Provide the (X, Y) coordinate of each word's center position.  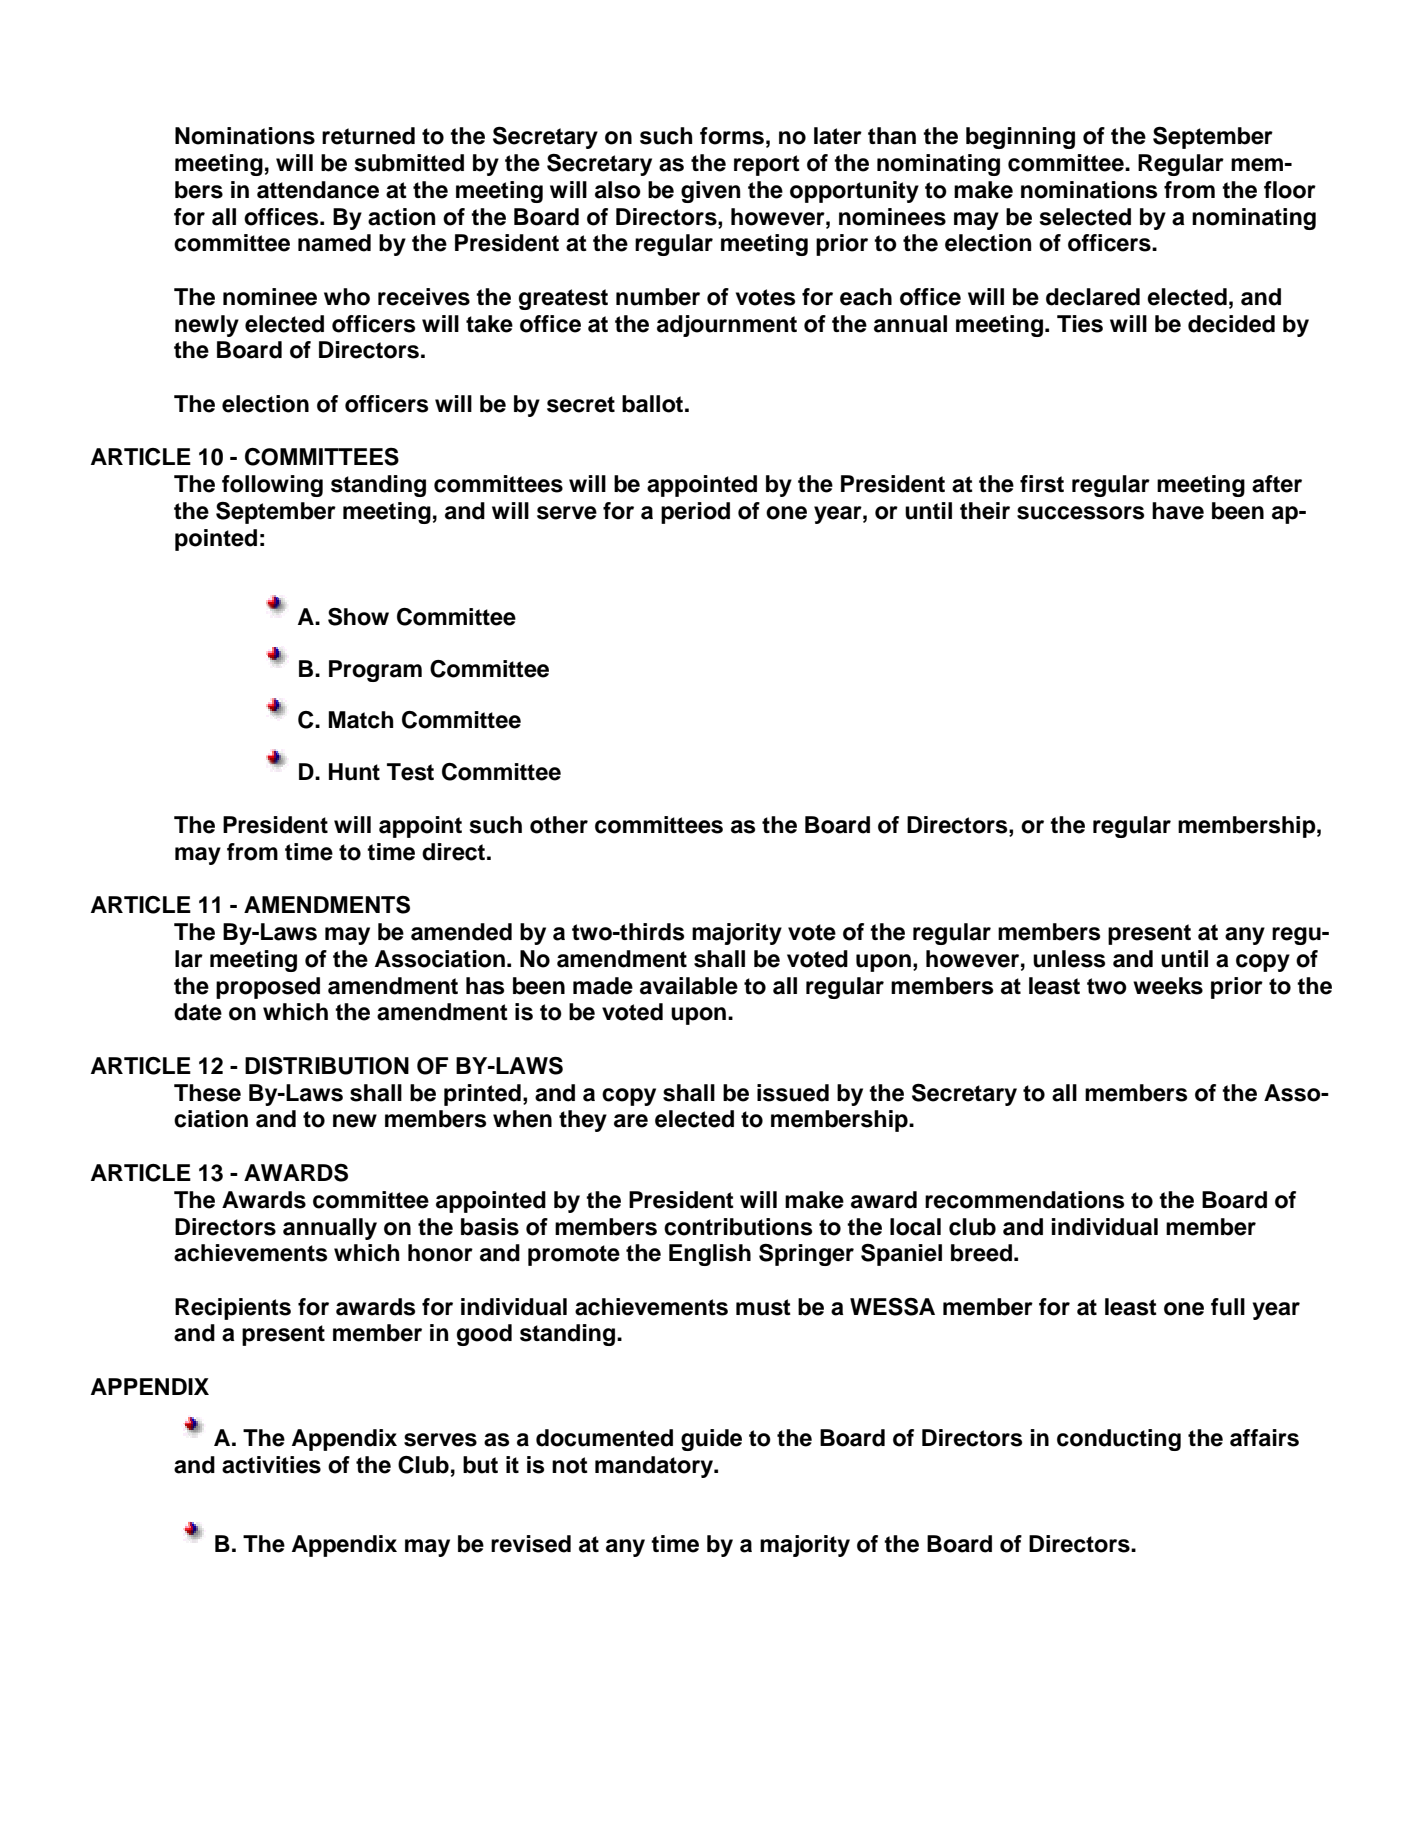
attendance (318, 190)
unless (1069, 959)
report (767, 165)
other (559, 825)
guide (711, 1440)
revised (531, 1544)
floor (1290, 190)
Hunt (354, 772)
